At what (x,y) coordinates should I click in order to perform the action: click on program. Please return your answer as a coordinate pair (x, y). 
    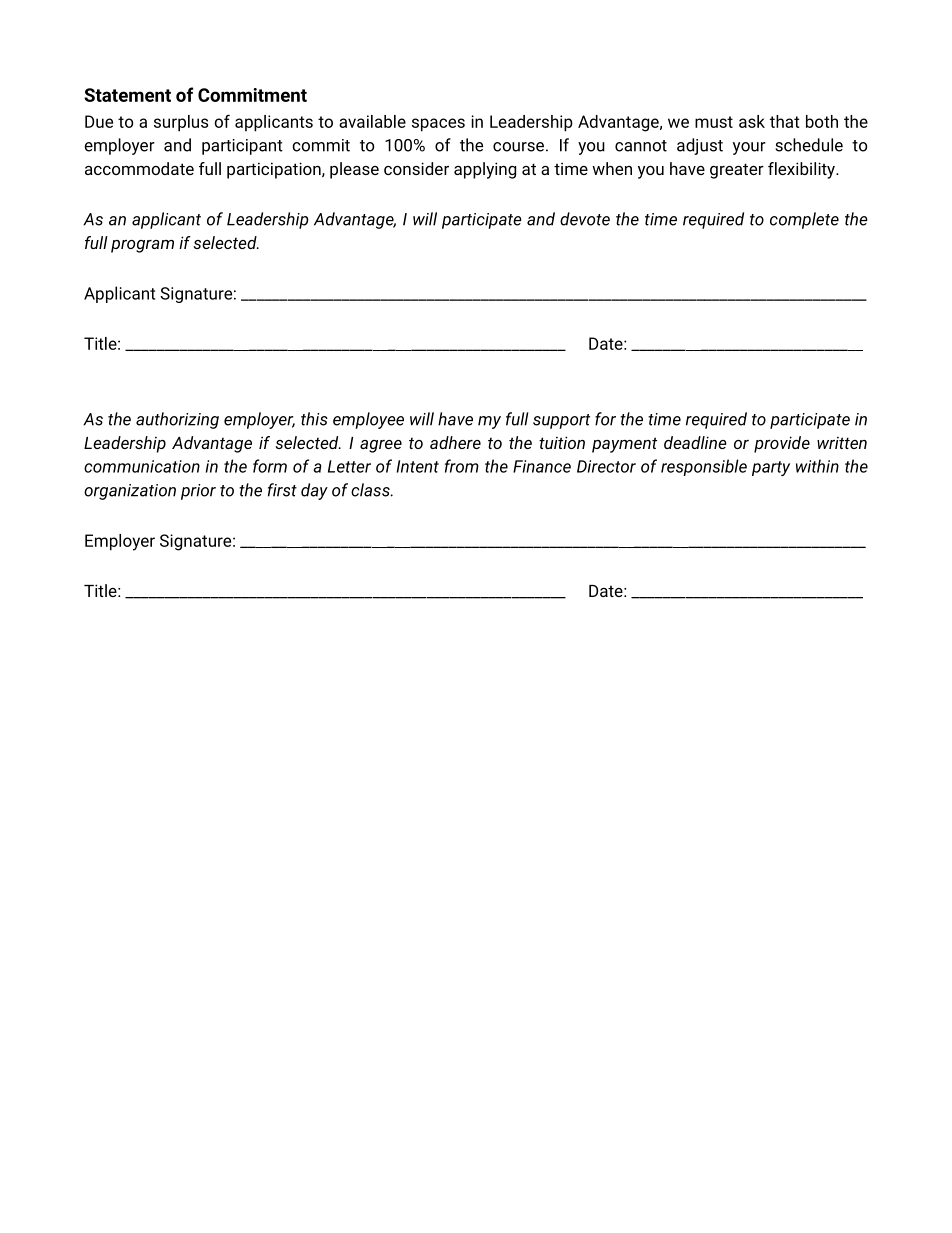
    Looking at the image, I should click on (142, 246).
